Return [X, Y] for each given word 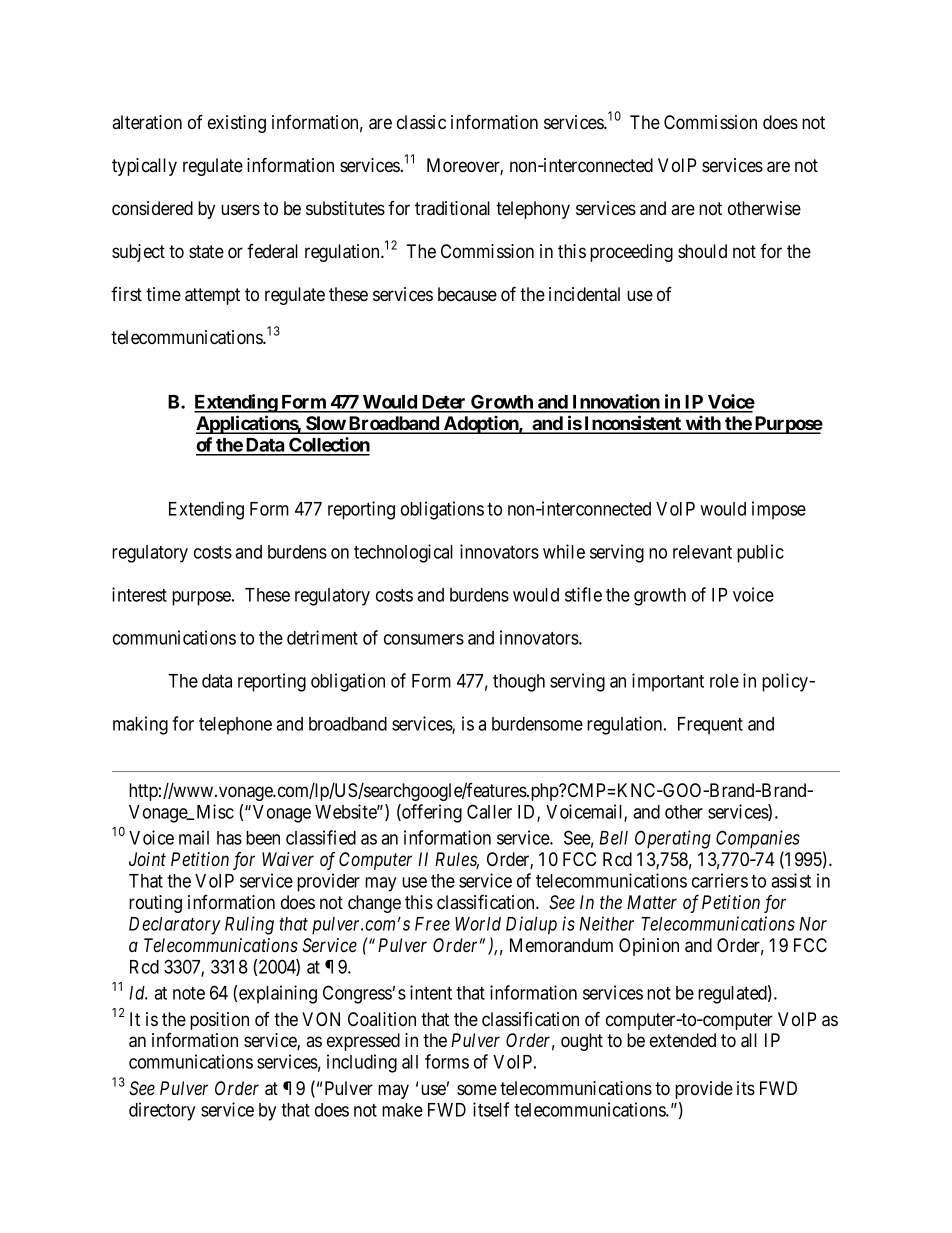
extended [683, 1040]
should [702, 251]
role [724, 681]
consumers [424, 639]
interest [139, 594]
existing [237, 124]
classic [421, 122]
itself [491, 1109]
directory [162, 1111]
